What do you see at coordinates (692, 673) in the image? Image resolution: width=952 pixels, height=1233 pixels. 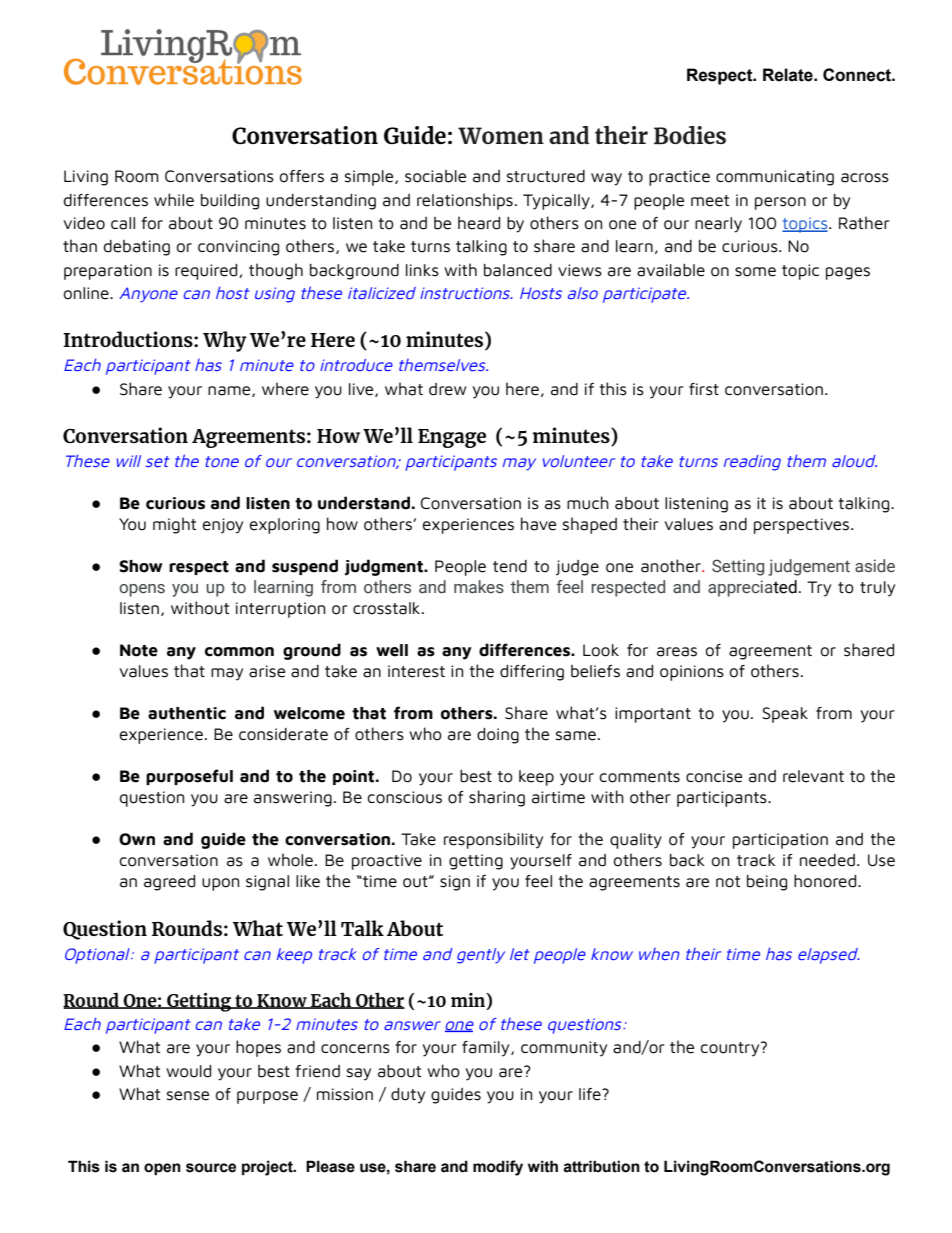 I see `opinions` at bounding box center [692, 673].
